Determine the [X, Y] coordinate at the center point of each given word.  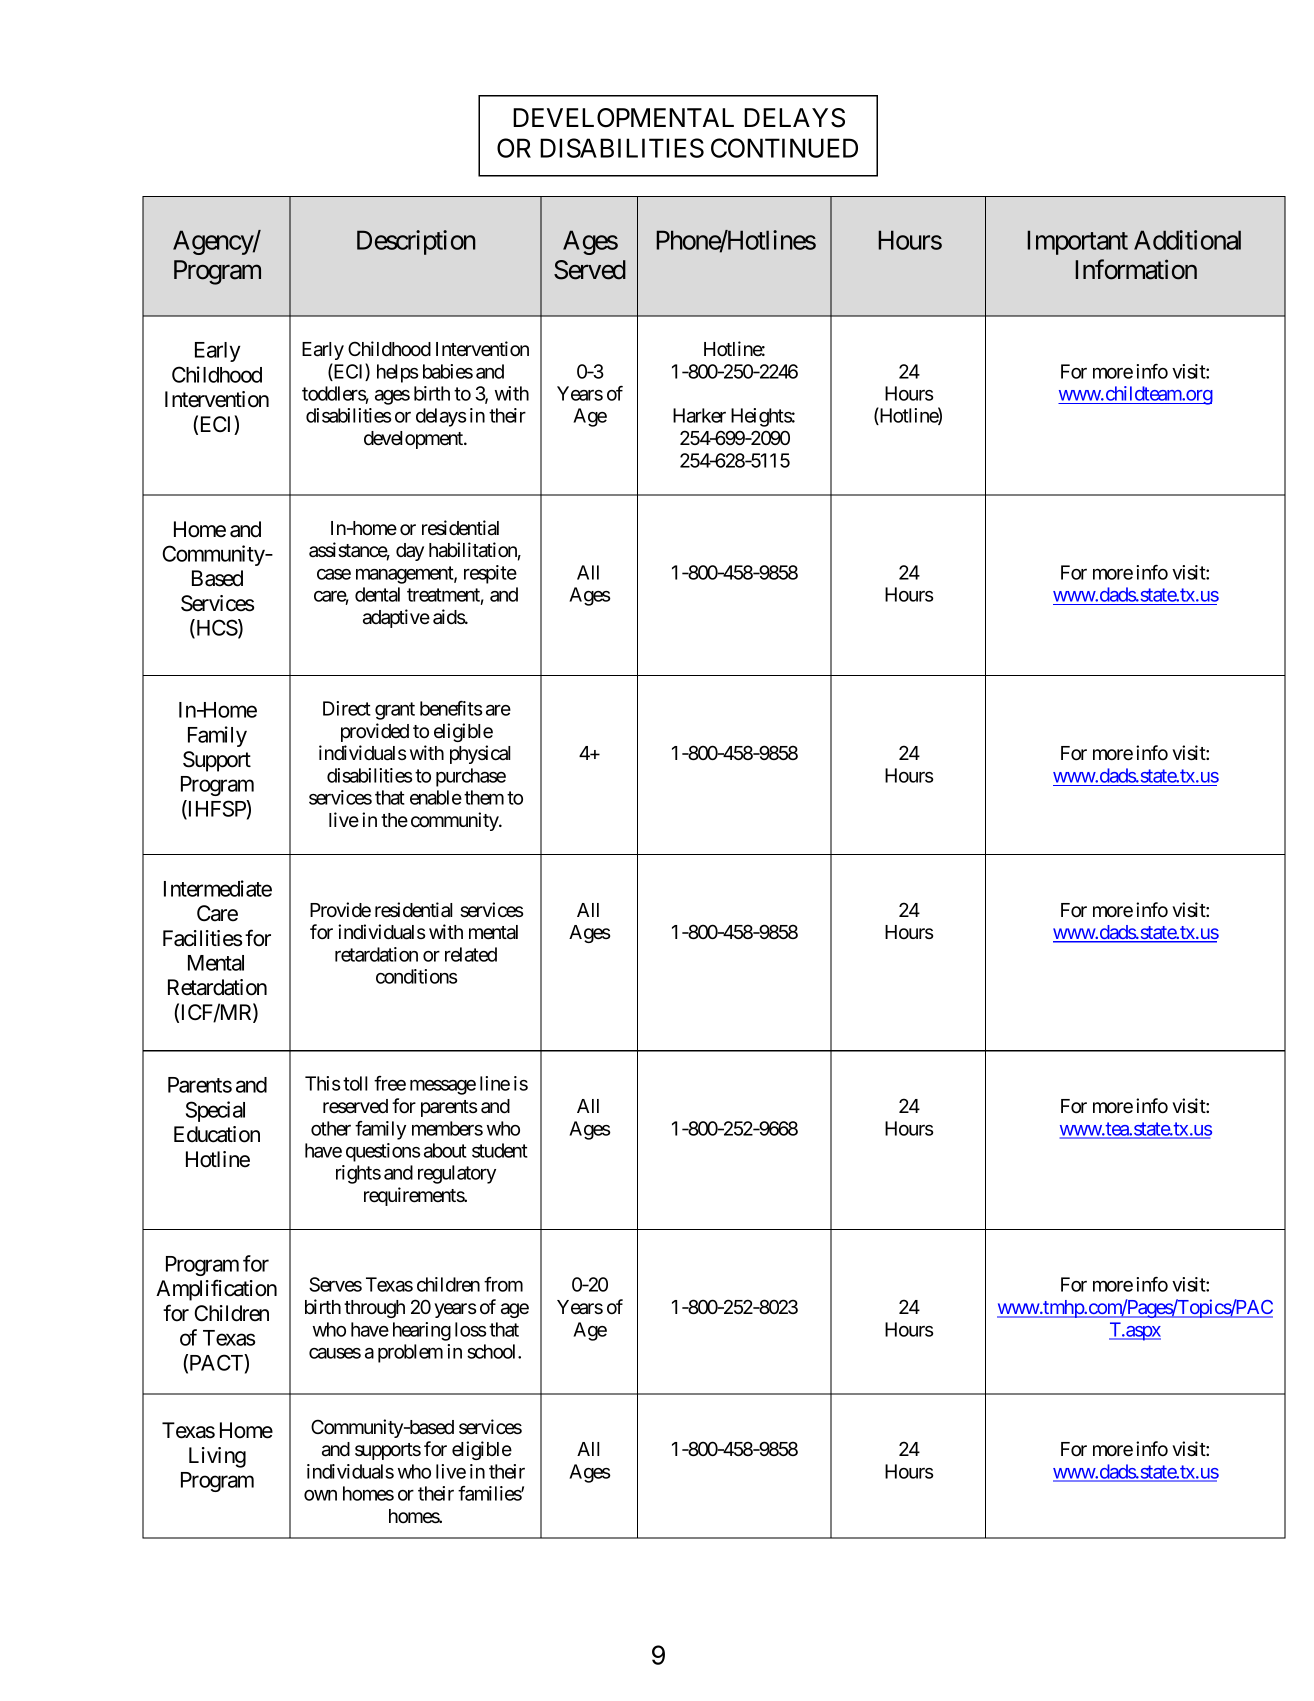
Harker [699, 415]
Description [416, 242]
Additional [1187, 240]
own [320, 1495]
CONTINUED [784, 148]
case [334, 574]
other [331, 1128]
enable [436, 797]
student [500, 1150]
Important [1077, 242]
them [484, 797]
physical [480, 754]
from [503, 1284]
